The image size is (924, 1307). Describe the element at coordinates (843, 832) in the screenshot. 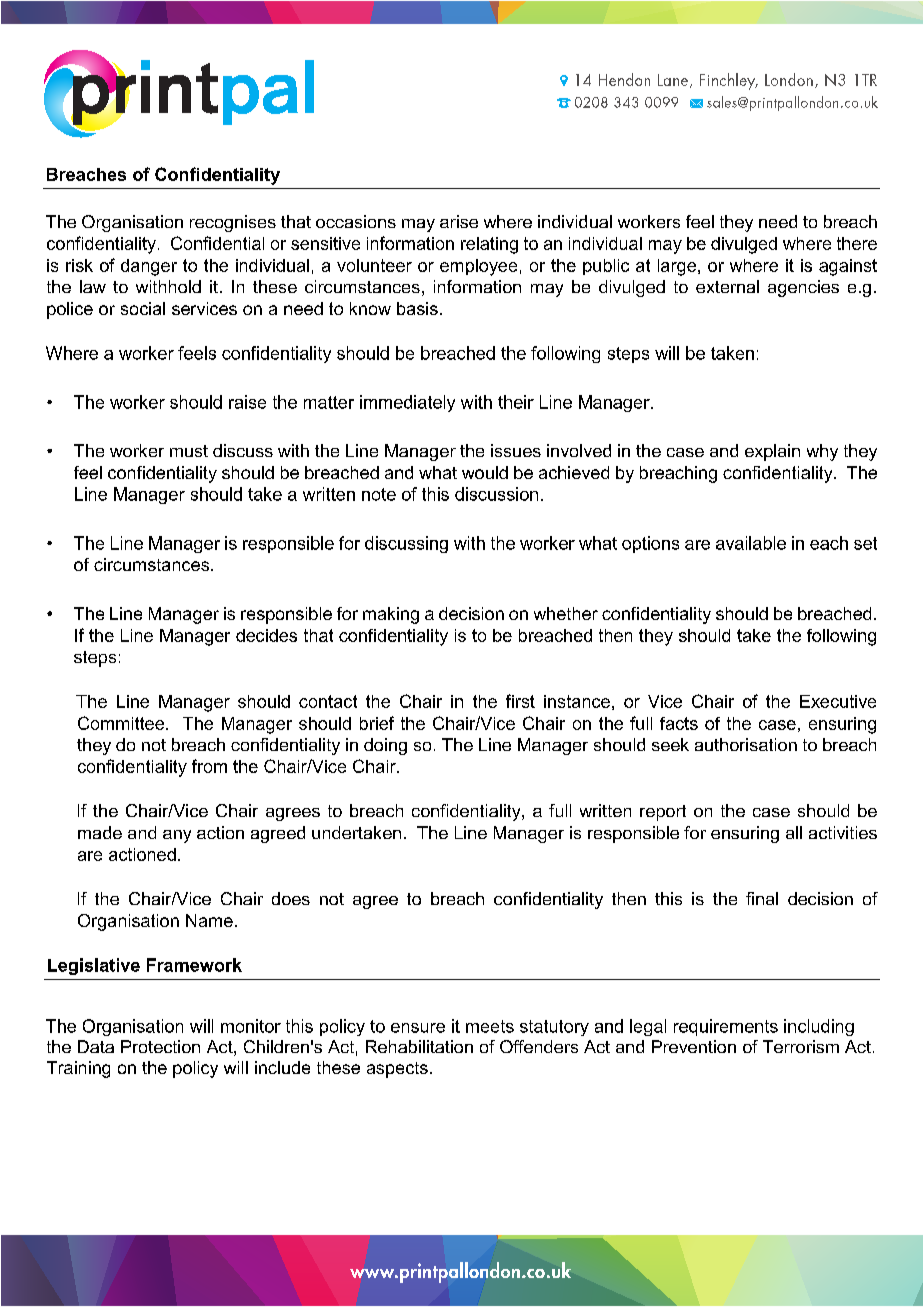

I see `activities` at that location.
